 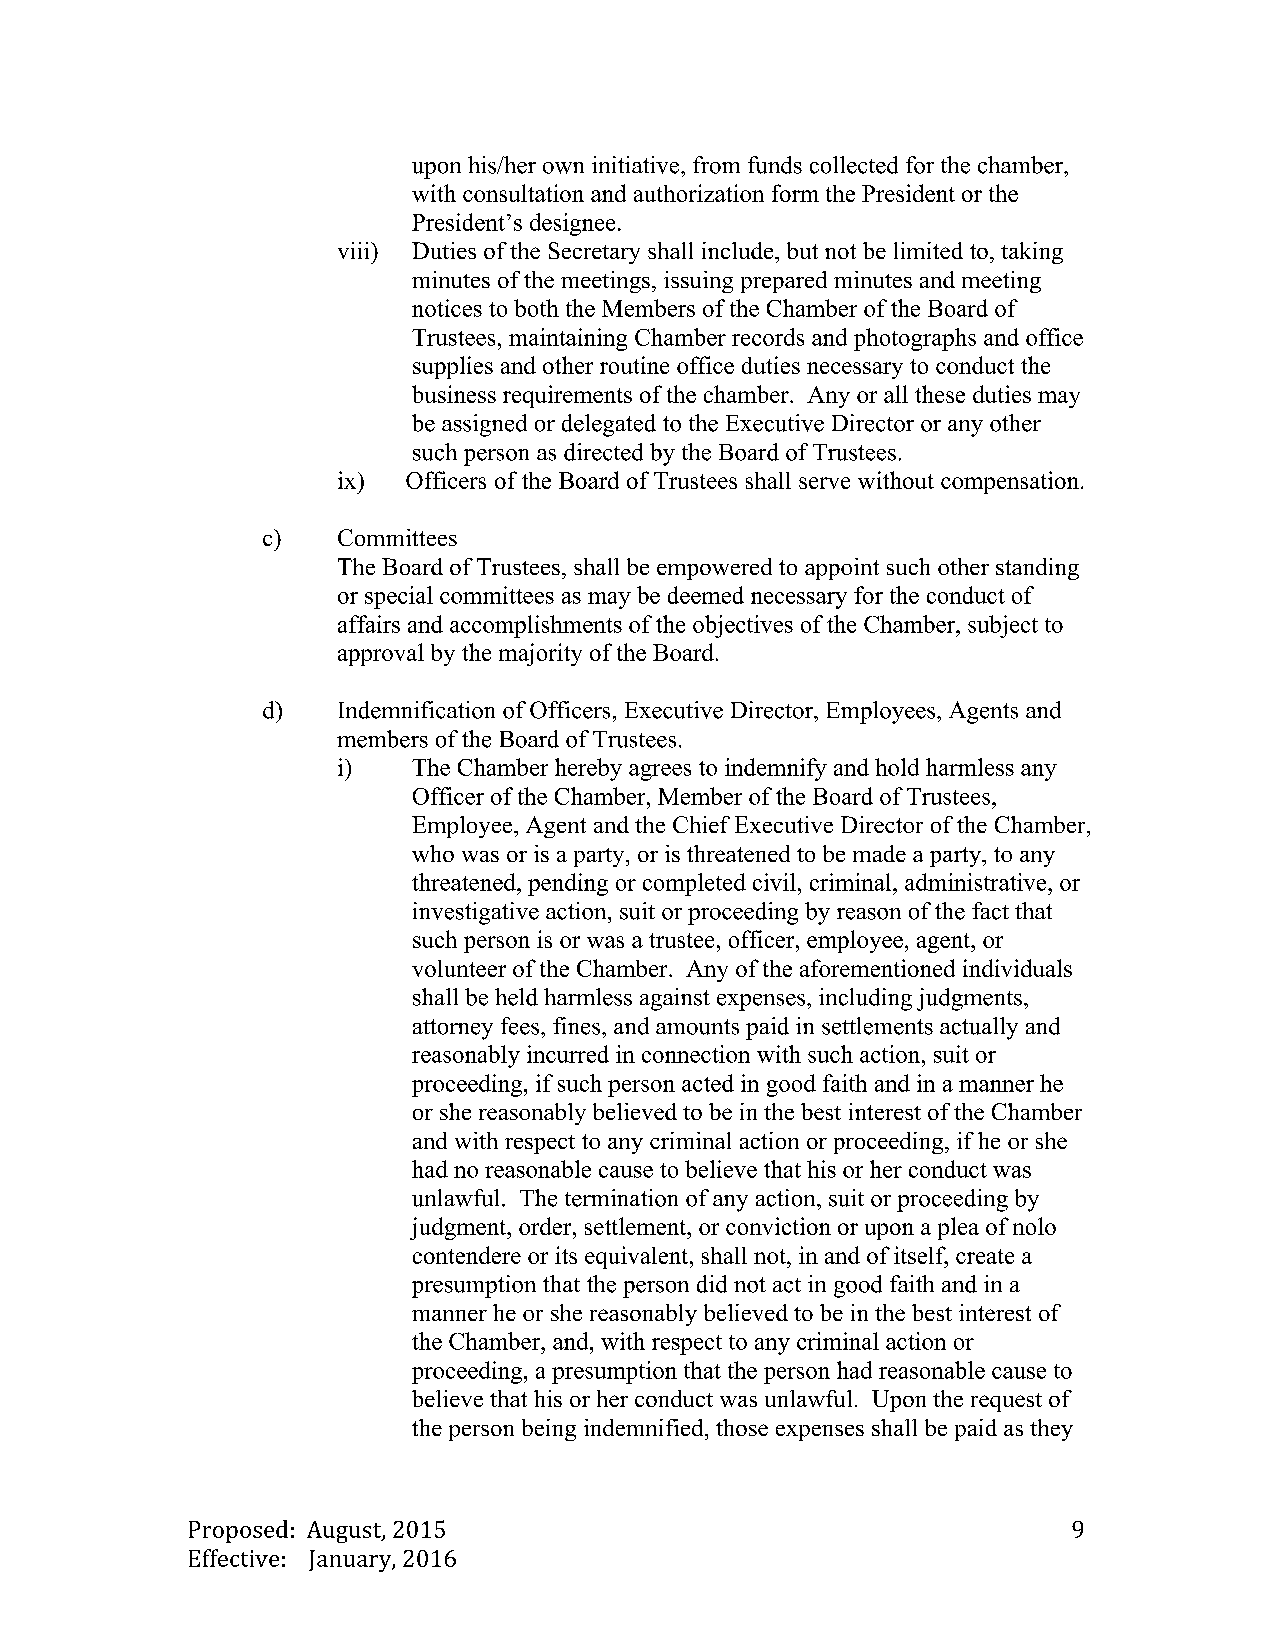 I want to click on authorization, so click(x=699, y=193).
